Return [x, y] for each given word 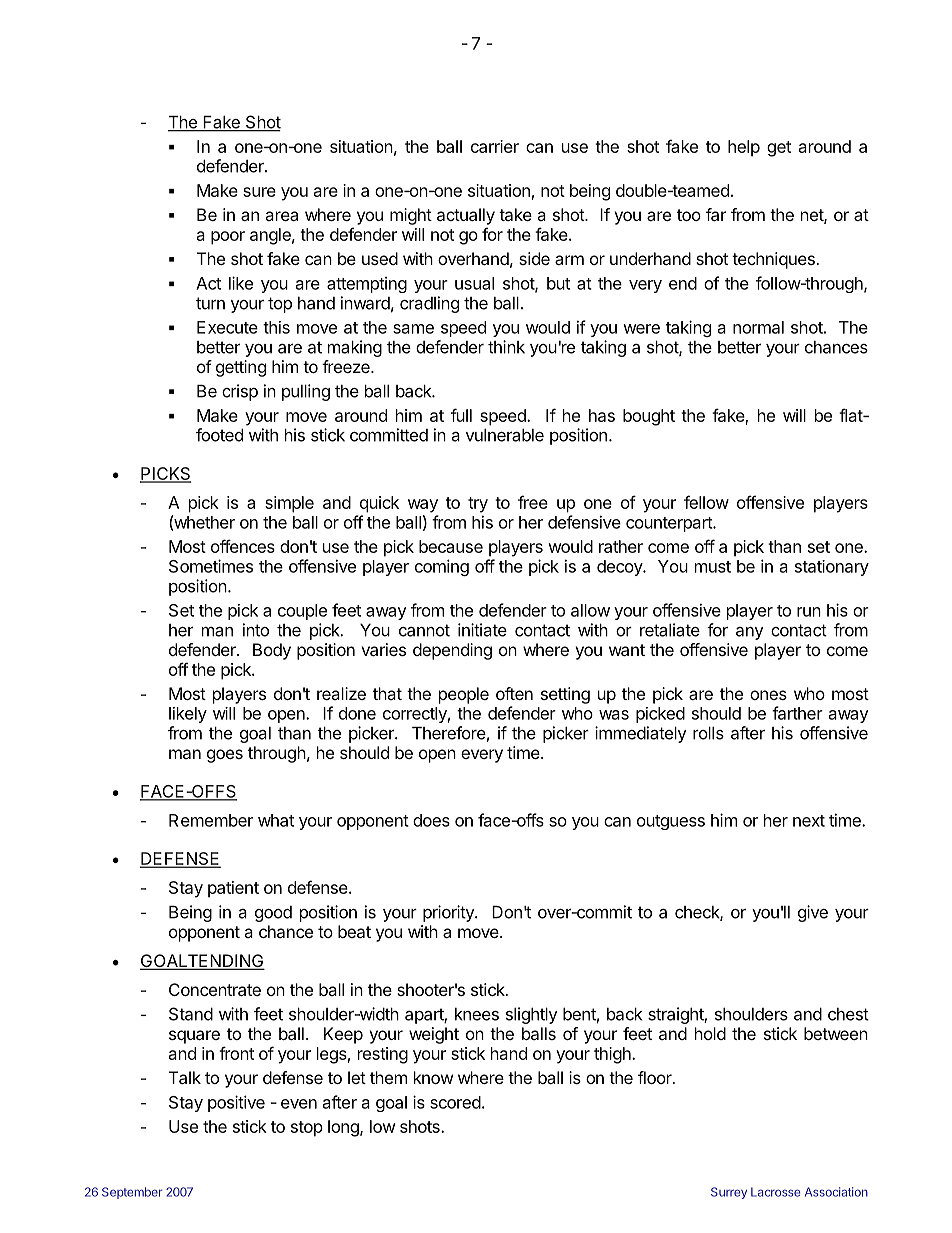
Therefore [449, 733]
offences [243, 546]
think [506, 347]
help [744, 148]
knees [477, 1014]
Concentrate [215, 989]
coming [442, 567]
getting [241, 368]
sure [259, 192]
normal [758, 327]
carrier [495, 146]
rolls [708, 733]
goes [225, 756]
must [713, 567]
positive [236, 1103]
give [813, 913]
